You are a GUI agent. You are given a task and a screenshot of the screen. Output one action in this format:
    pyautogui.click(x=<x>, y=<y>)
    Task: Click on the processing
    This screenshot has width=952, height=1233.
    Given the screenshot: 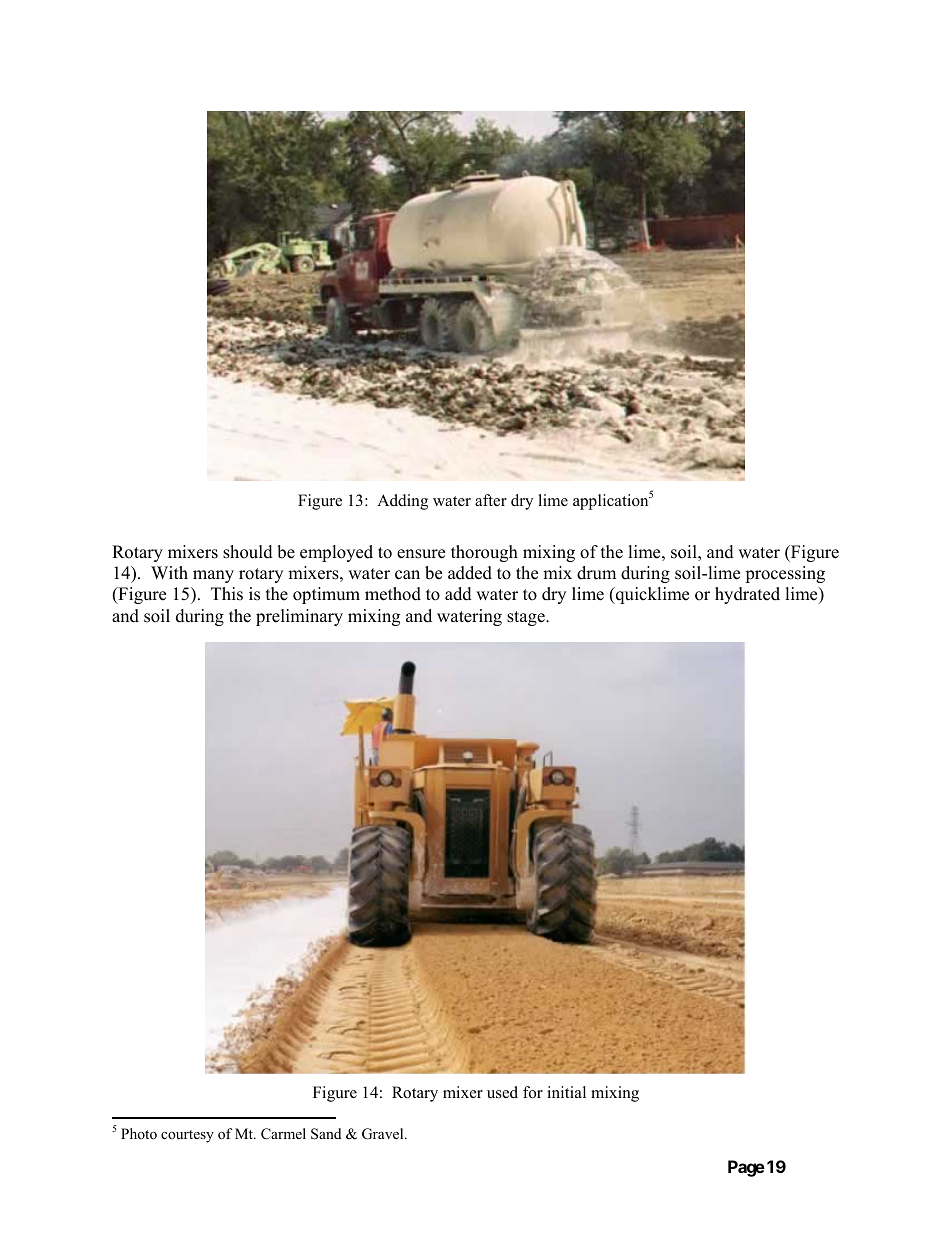 What is the action you would take?
    pyautogui.click(x=785, y=574)
